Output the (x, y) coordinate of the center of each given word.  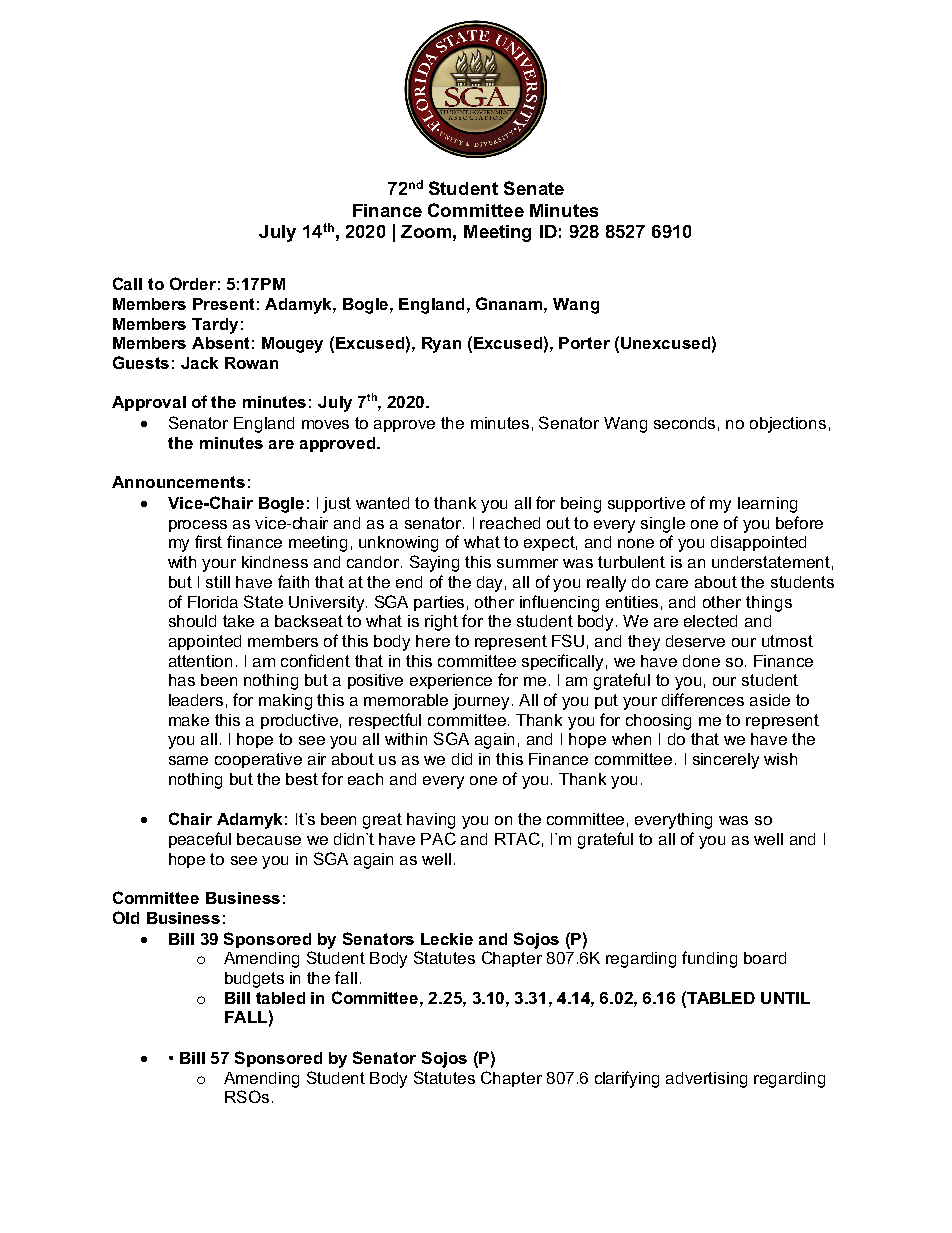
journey (483, 702)
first (208, 541)
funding (709, 959)
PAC (438, 838)
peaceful (200, 840)
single (663, 525)
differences (703, 699)
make (189, 720)
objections (788, 425)
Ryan (441, 345)
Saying (434, 563)
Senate (534, 188)
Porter (584, 343)
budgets (254, 980)
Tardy (215, 326)
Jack (199, 363)
